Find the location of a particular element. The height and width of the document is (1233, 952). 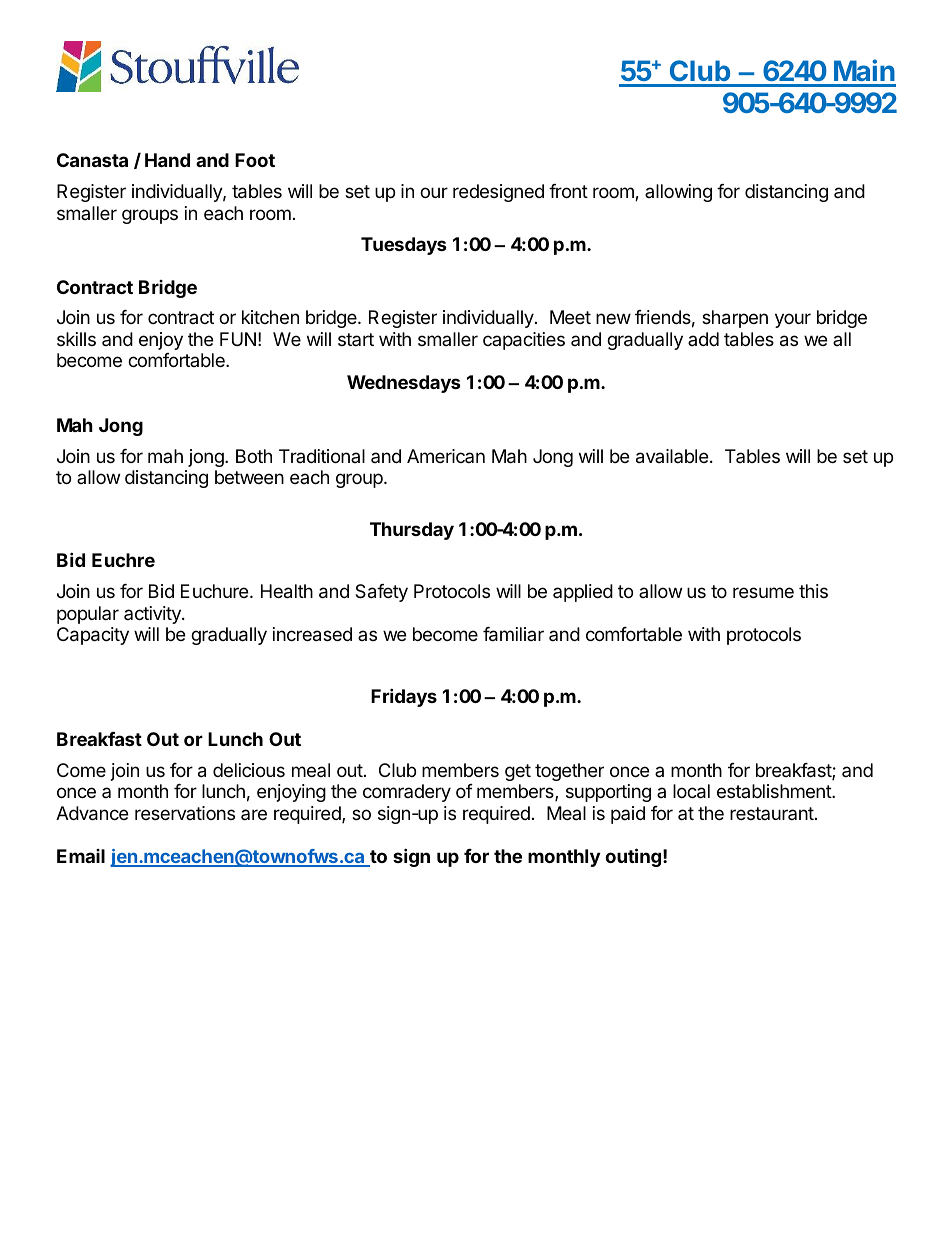

Hand is located at coordinates (167, 160).
